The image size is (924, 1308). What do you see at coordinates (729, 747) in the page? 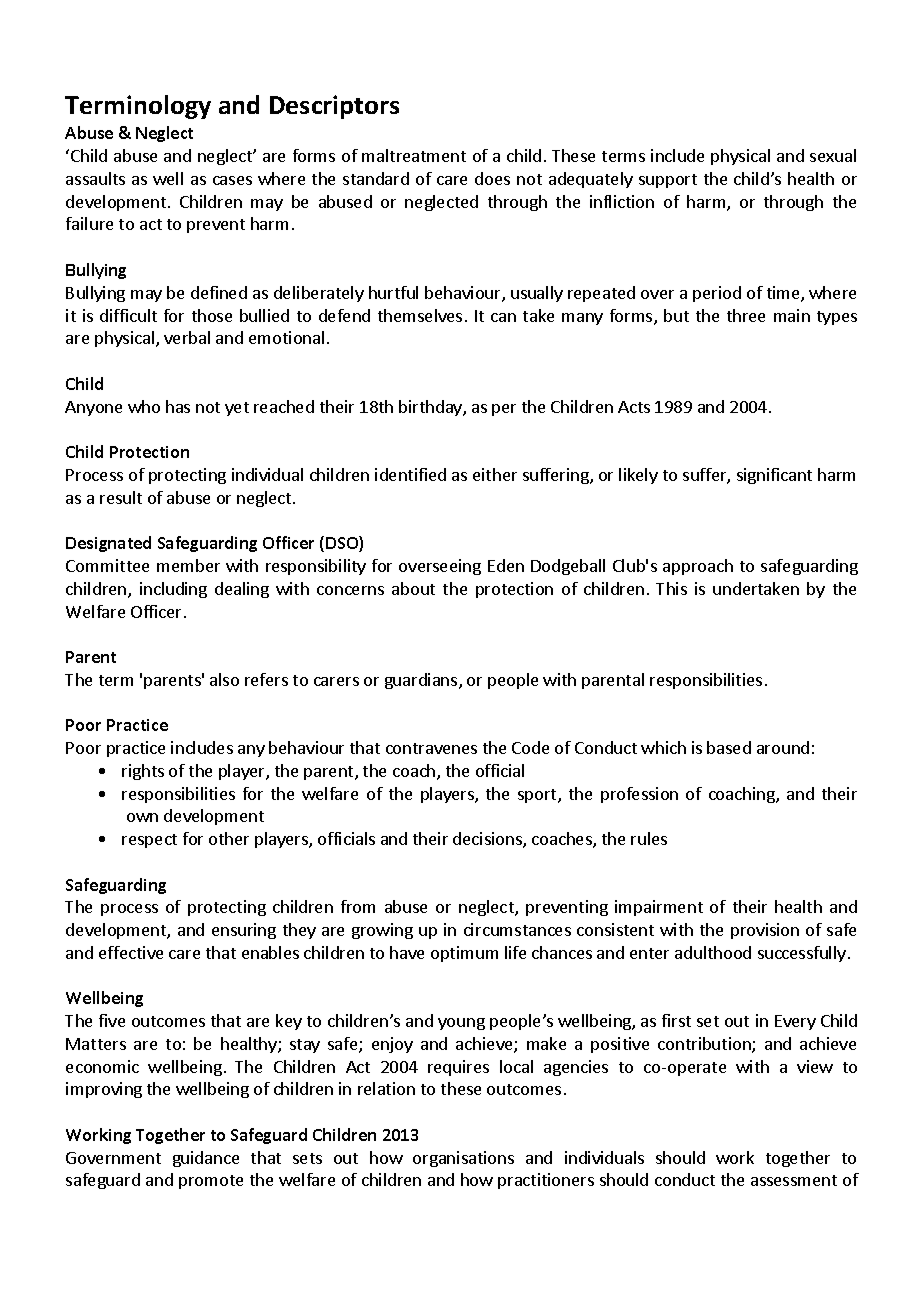
I see `based` at bounding box center [729, 747].
